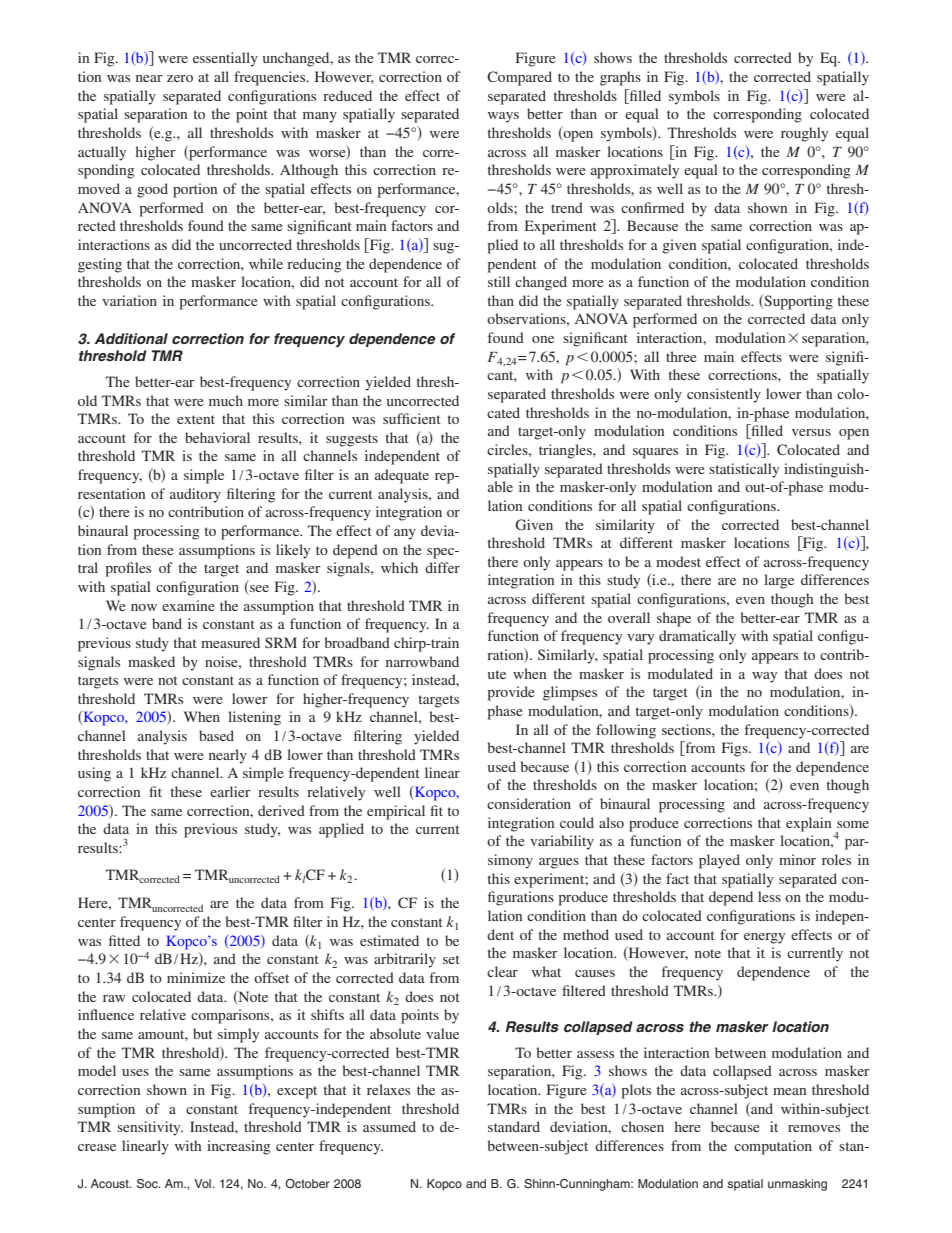 This page has height=1233, width=952. I want to click on Compared, so click(519, 78).
